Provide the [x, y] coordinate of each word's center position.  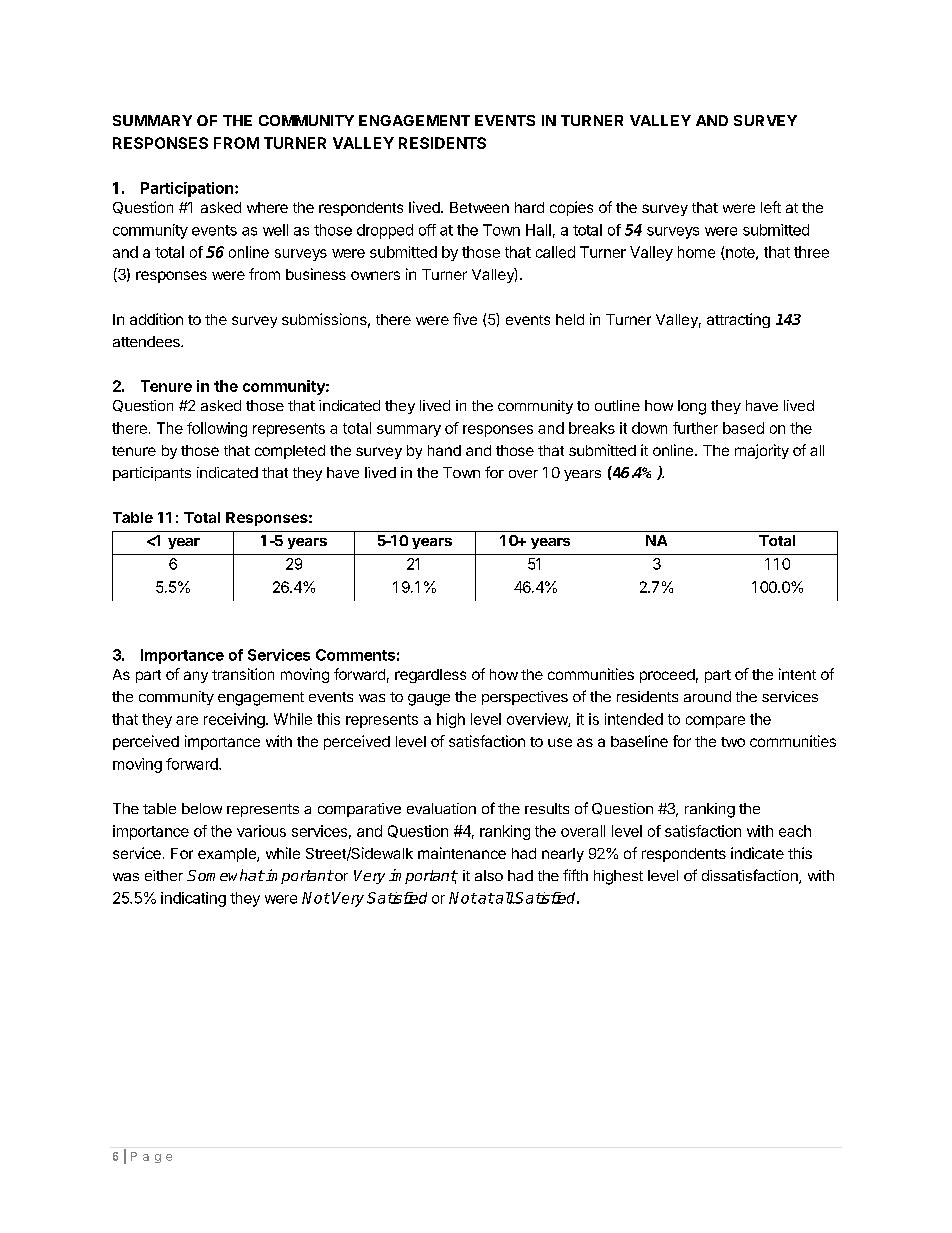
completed [290, 452]
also [489, 875]
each [795, 831]
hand [444, 450]
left [771, 207]
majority [762, 451]
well [275, 230]
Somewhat [225, 875]
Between [479, 207]
